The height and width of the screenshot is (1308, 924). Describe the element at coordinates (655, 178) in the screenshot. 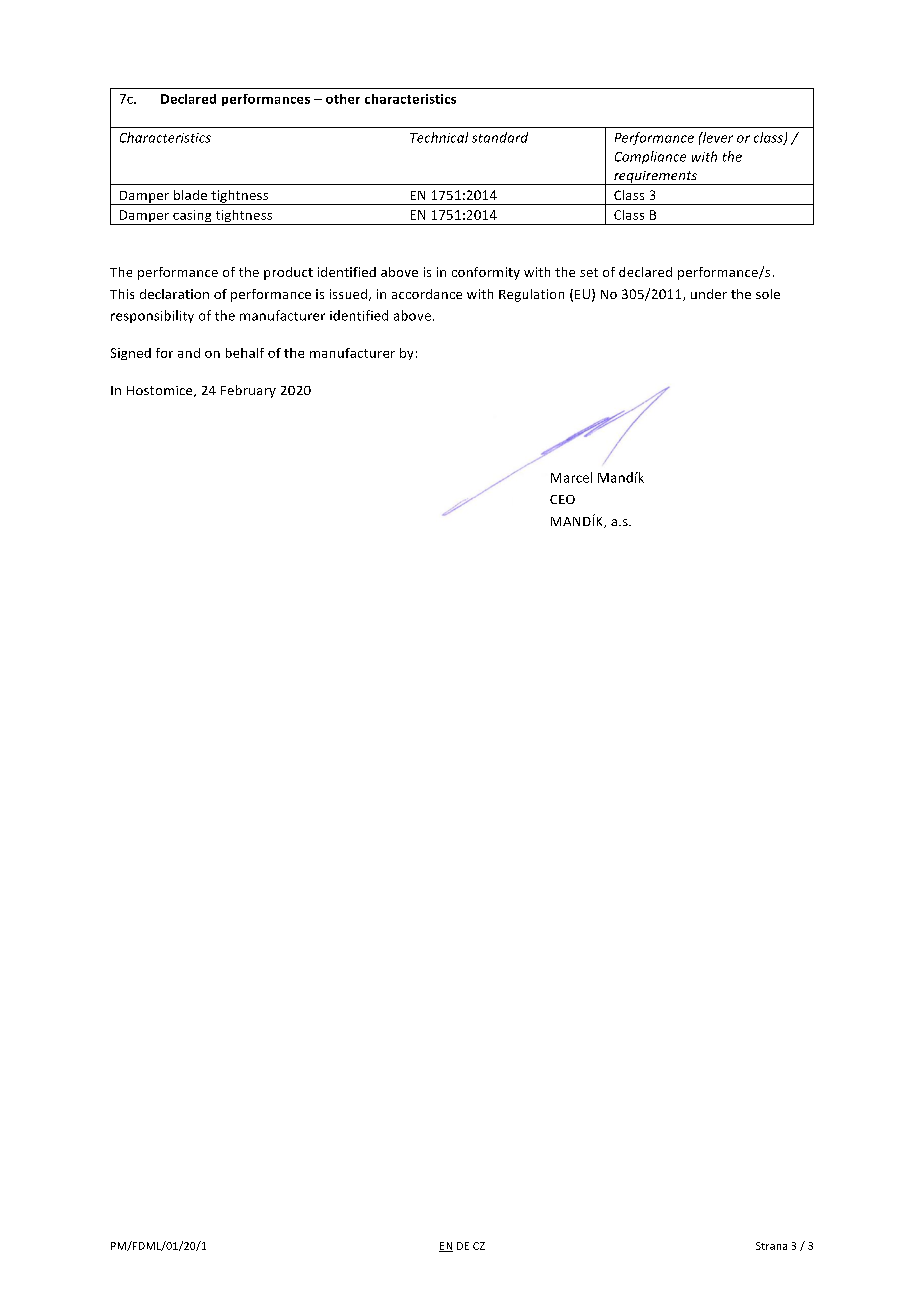

I see `requirements` at that location.
